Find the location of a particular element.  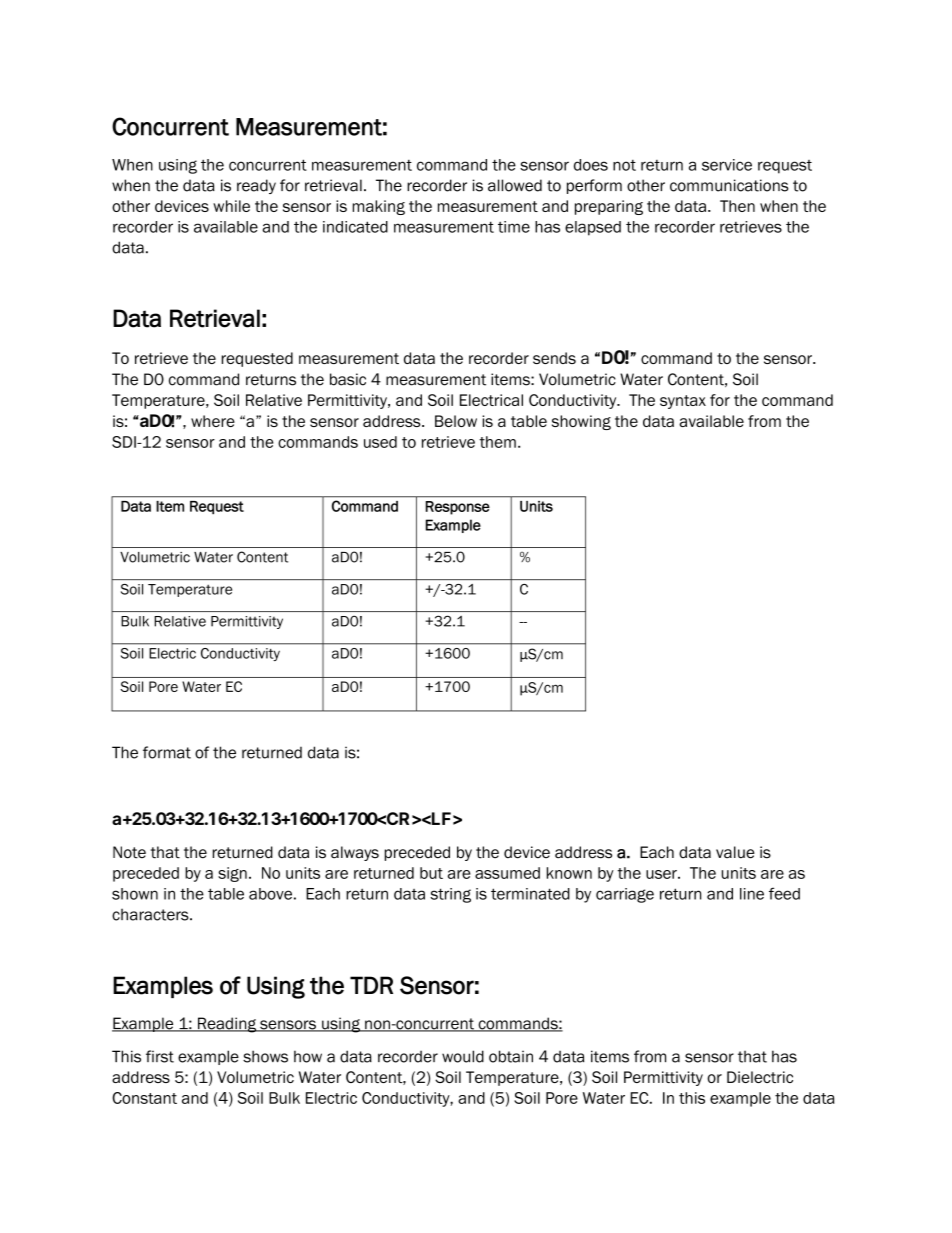

syntax is located at coordinates (683, 402).
